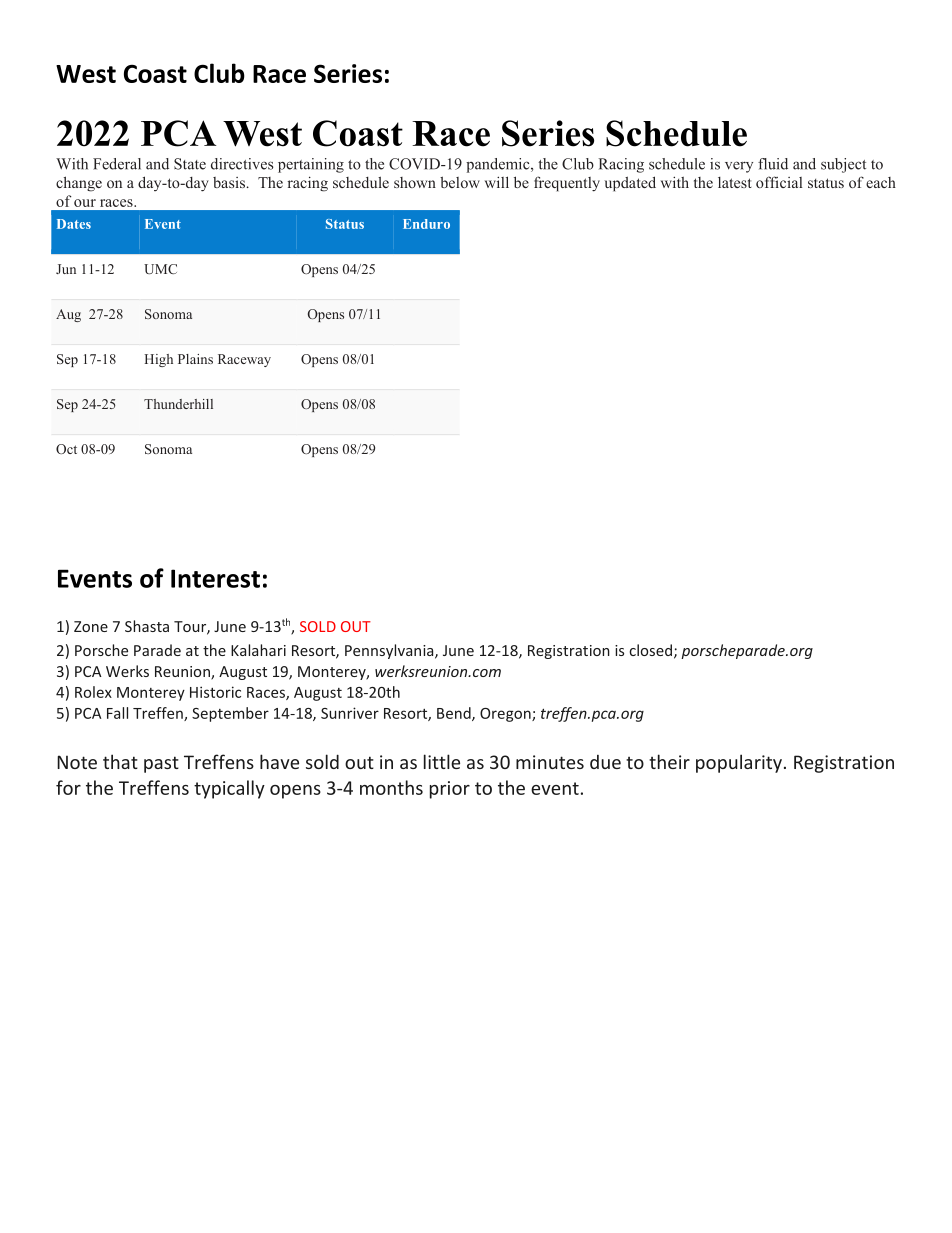  What do you see at coordinates (735, 182) in the screenshot?
I see `latest` at bounding box center [735, 182].
